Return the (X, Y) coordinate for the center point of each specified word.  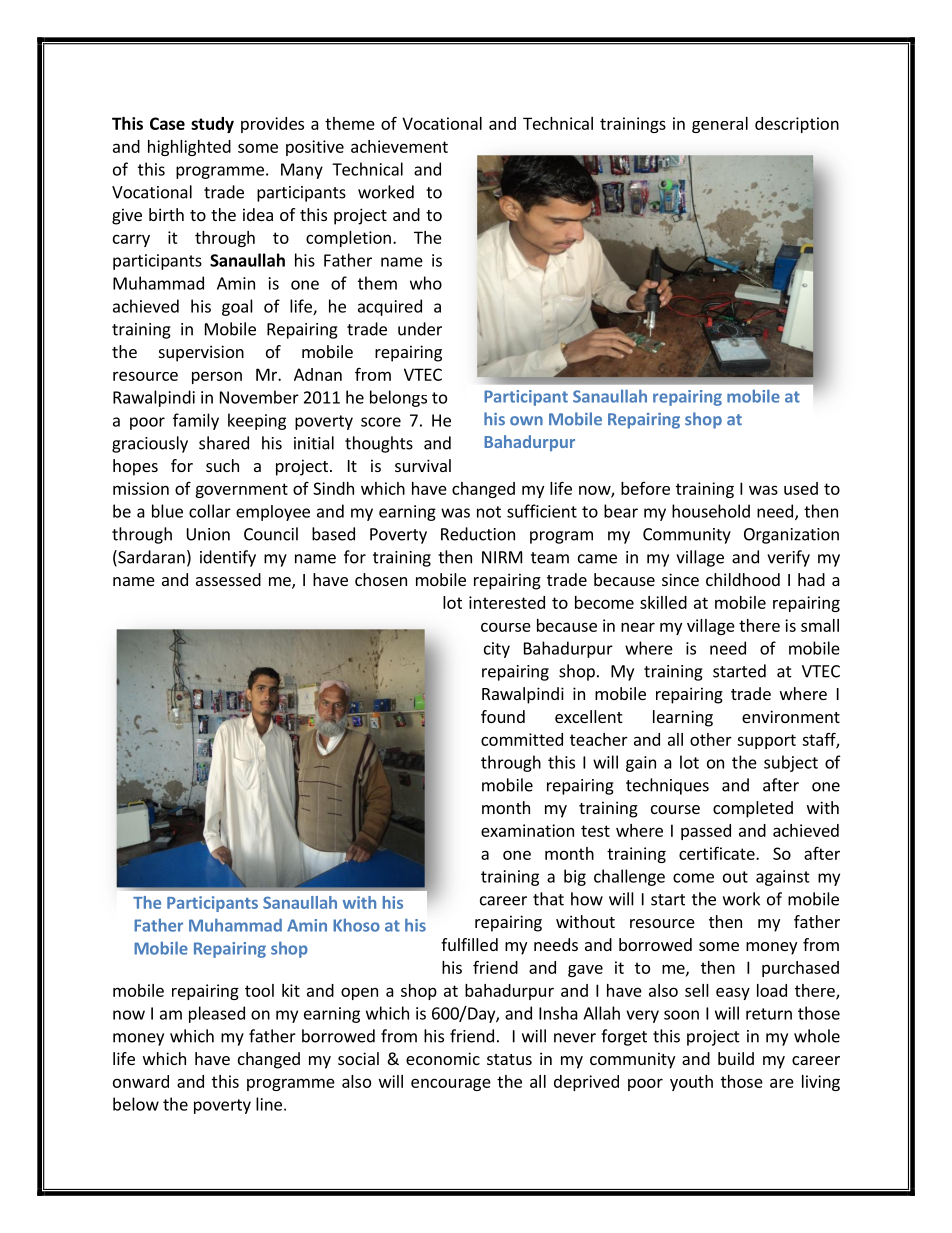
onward (141, 1081)
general (720, 125)
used (801, 488)
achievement (399, 146)
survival (423, 465)
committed (522, 739)
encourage (451, 1084)
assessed (228, 579)
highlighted (189, 148)
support (766, 741)
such (222, 465)
